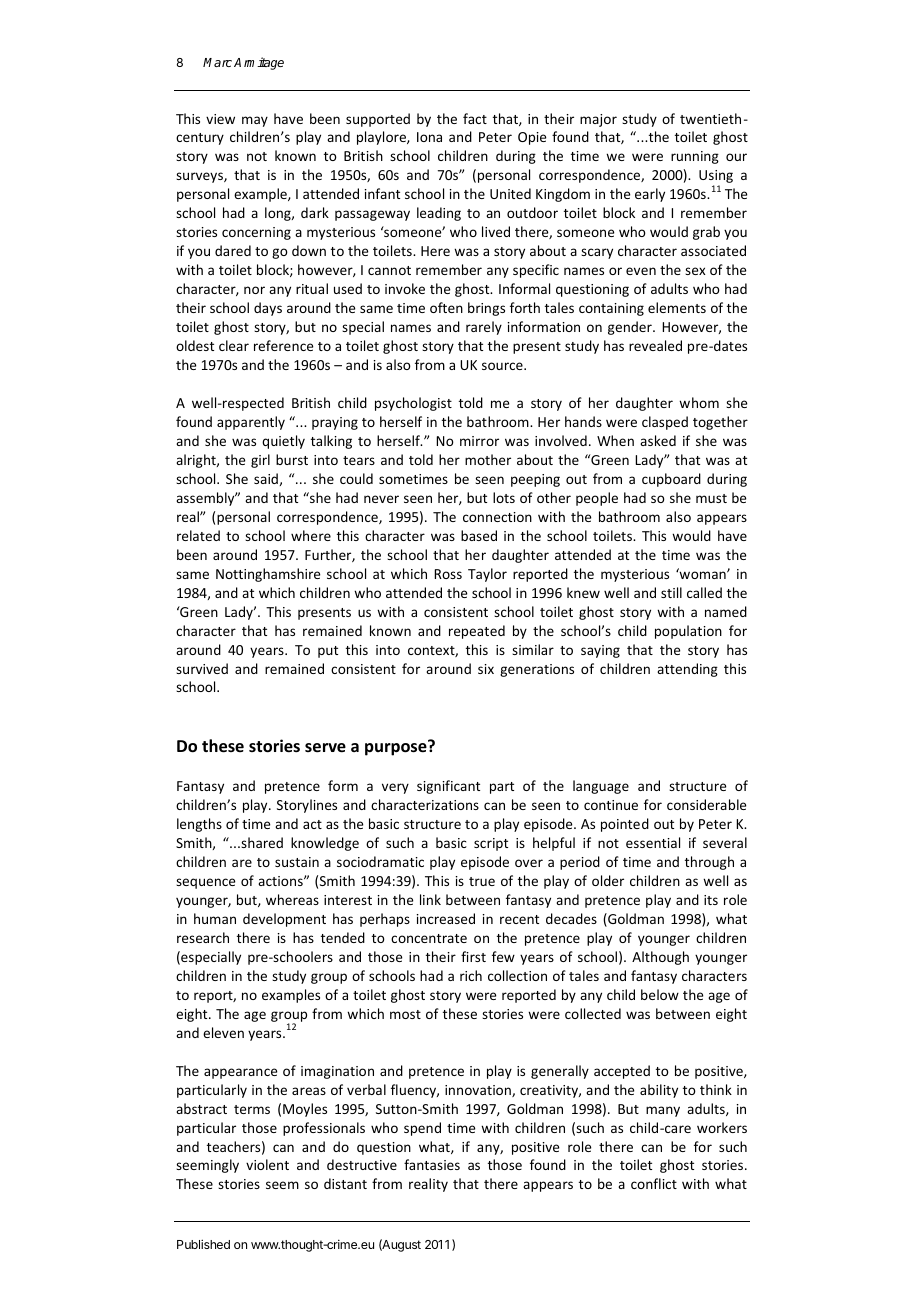 The width and height of the document is (924, 1308). I want to click on violent, so click(267, 1164).
